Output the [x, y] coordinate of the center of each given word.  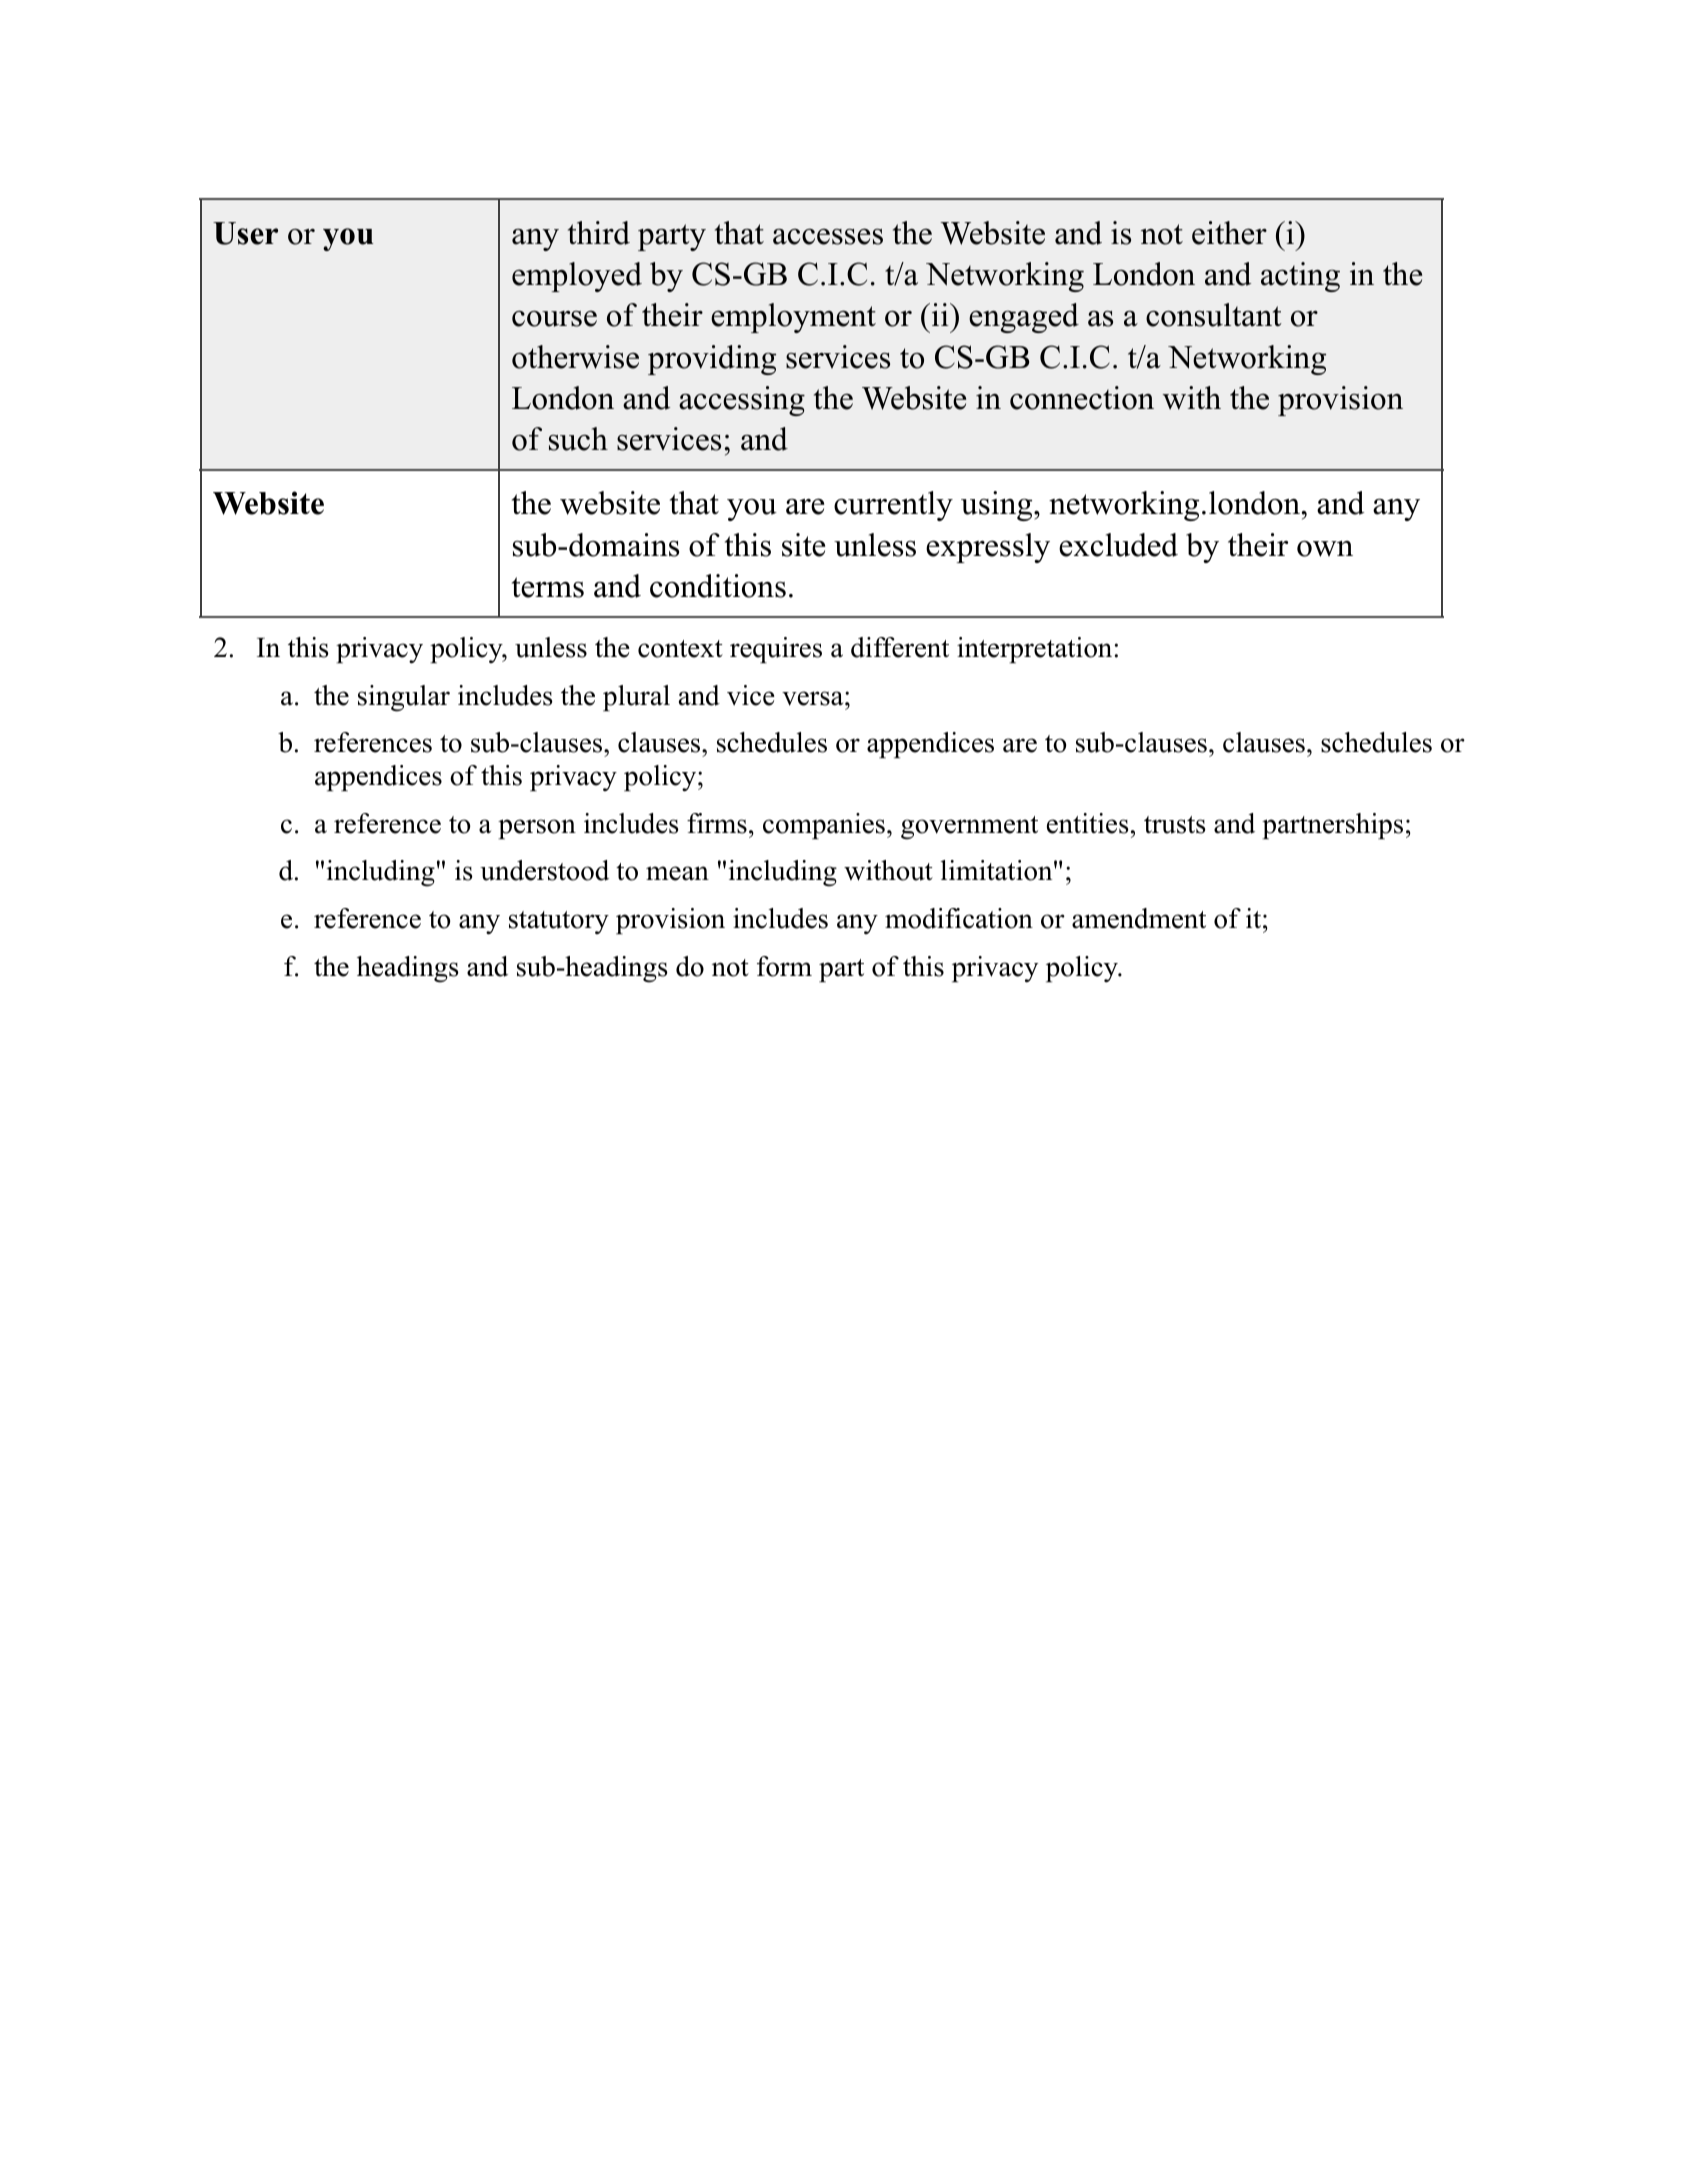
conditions [718, 586]
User [245, 233]
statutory [559, 922]
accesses [828, 236]
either [1229, 233]
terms [548, 587]
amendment [1139, 918]
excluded [1118, 545]
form [784, 966]
